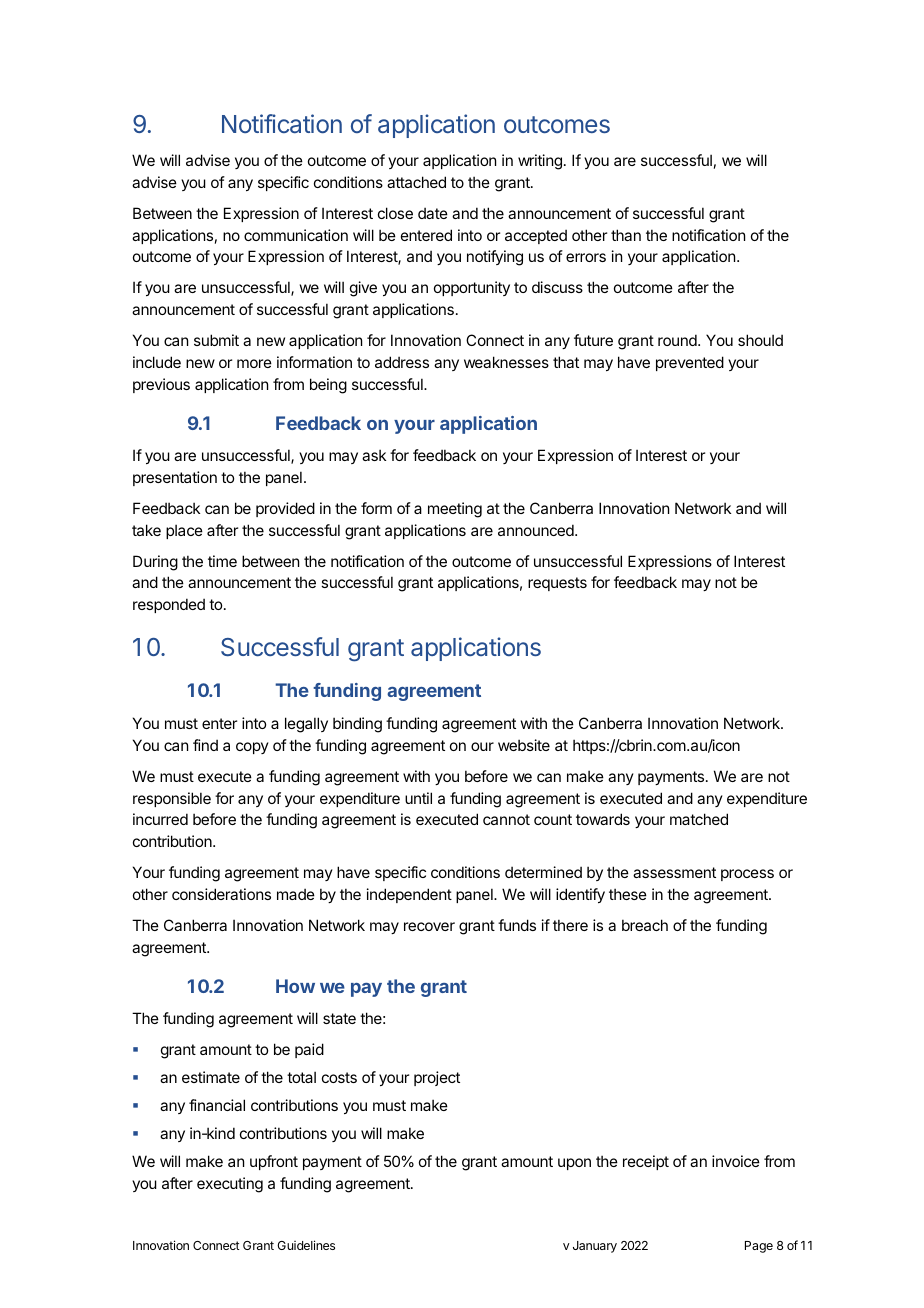  Describe the element at coordinates (230, 1185) in the image. I see `executing` at that location.
